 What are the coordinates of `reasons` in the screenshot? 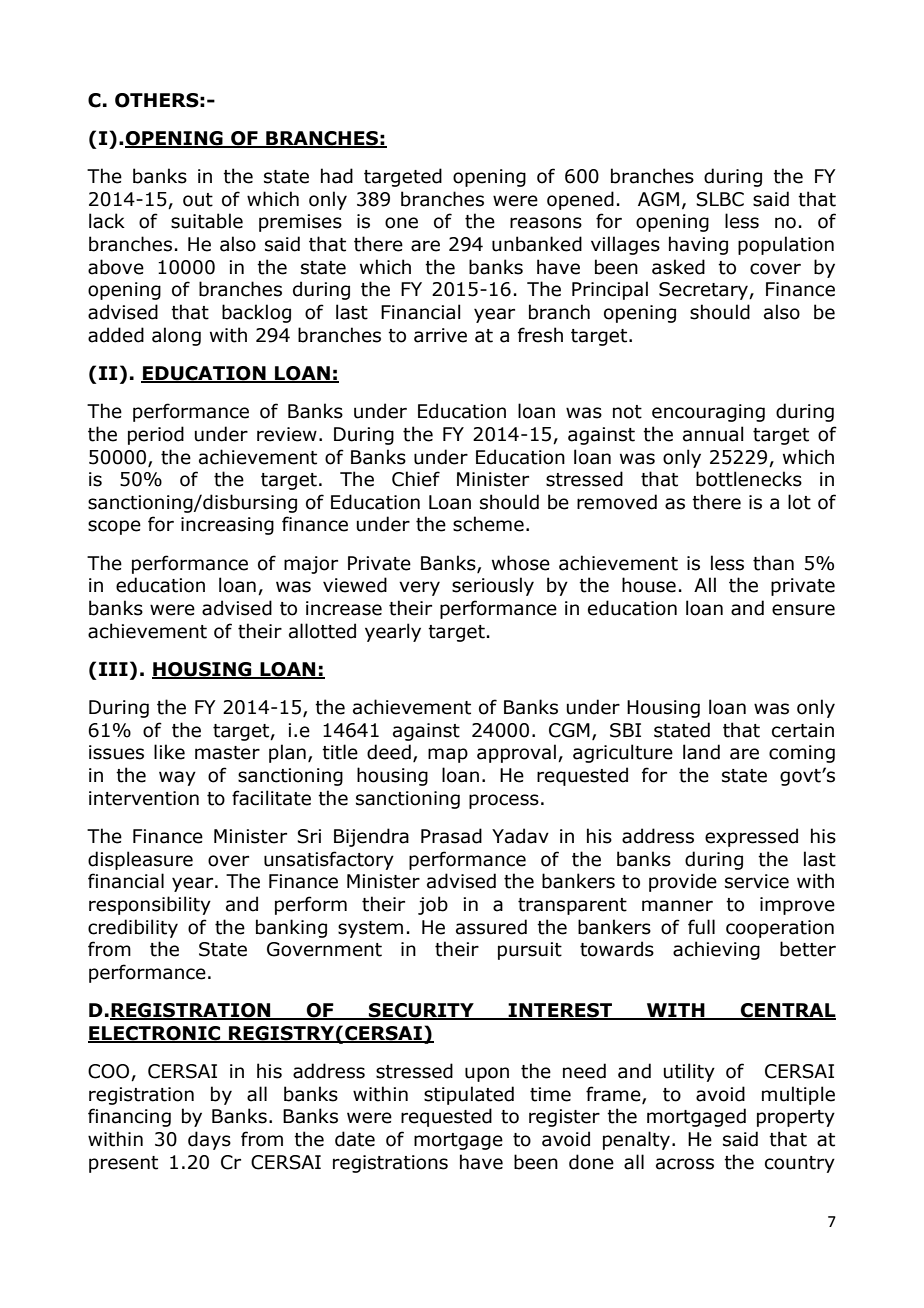 It's located at (546, 223).
